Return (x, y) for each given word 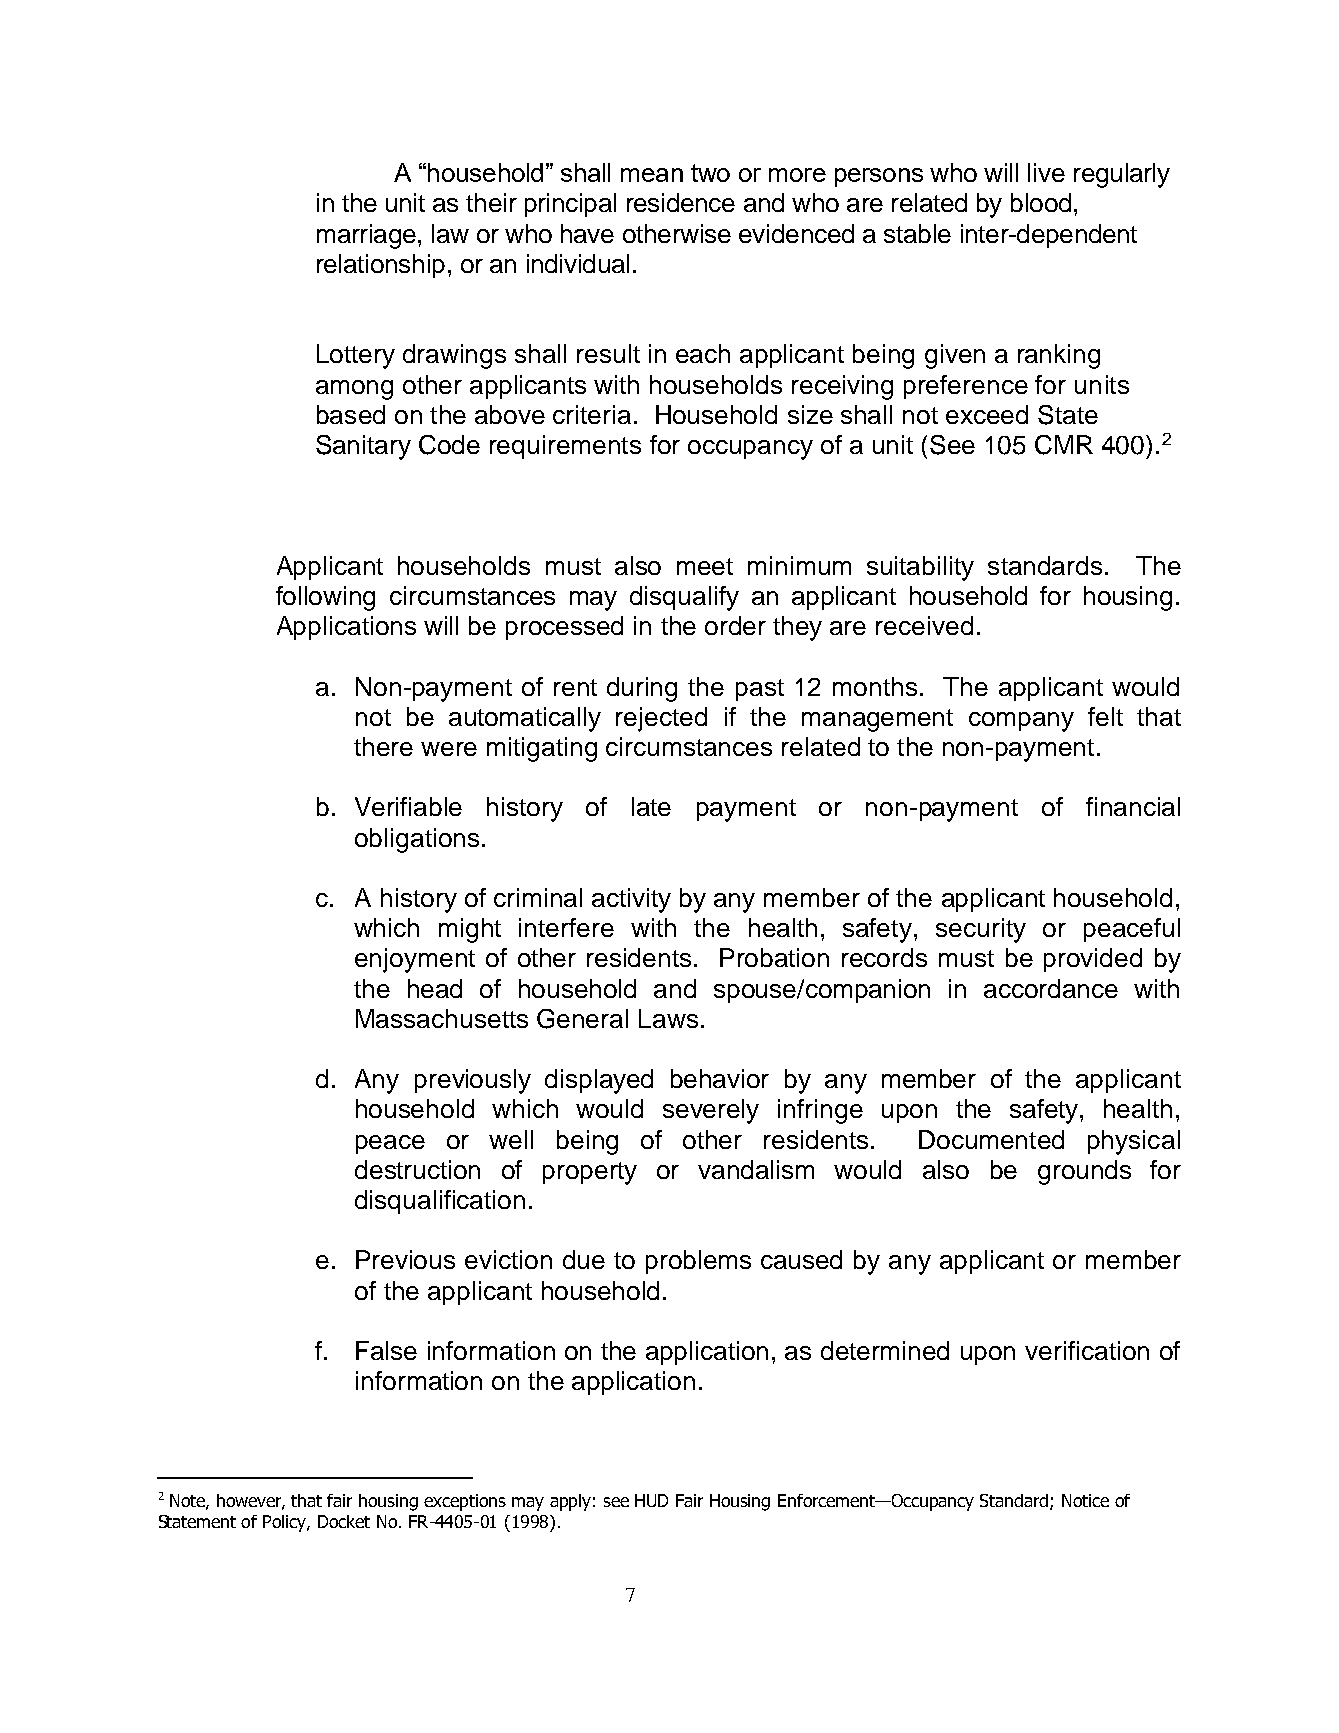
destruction (417, 1169)
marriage (366, 236)
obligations (417, 840)
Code (449, 445)
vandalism (756, 1169)
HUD (651, 1500)
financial (1133, 806)
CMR (1064, 445)
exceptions (465, 1502)
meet (705, 566)
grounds (1084, 1172)
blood (1041, 202)
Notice (1085, 1500)
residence (681, 202)
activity (631, 900)
